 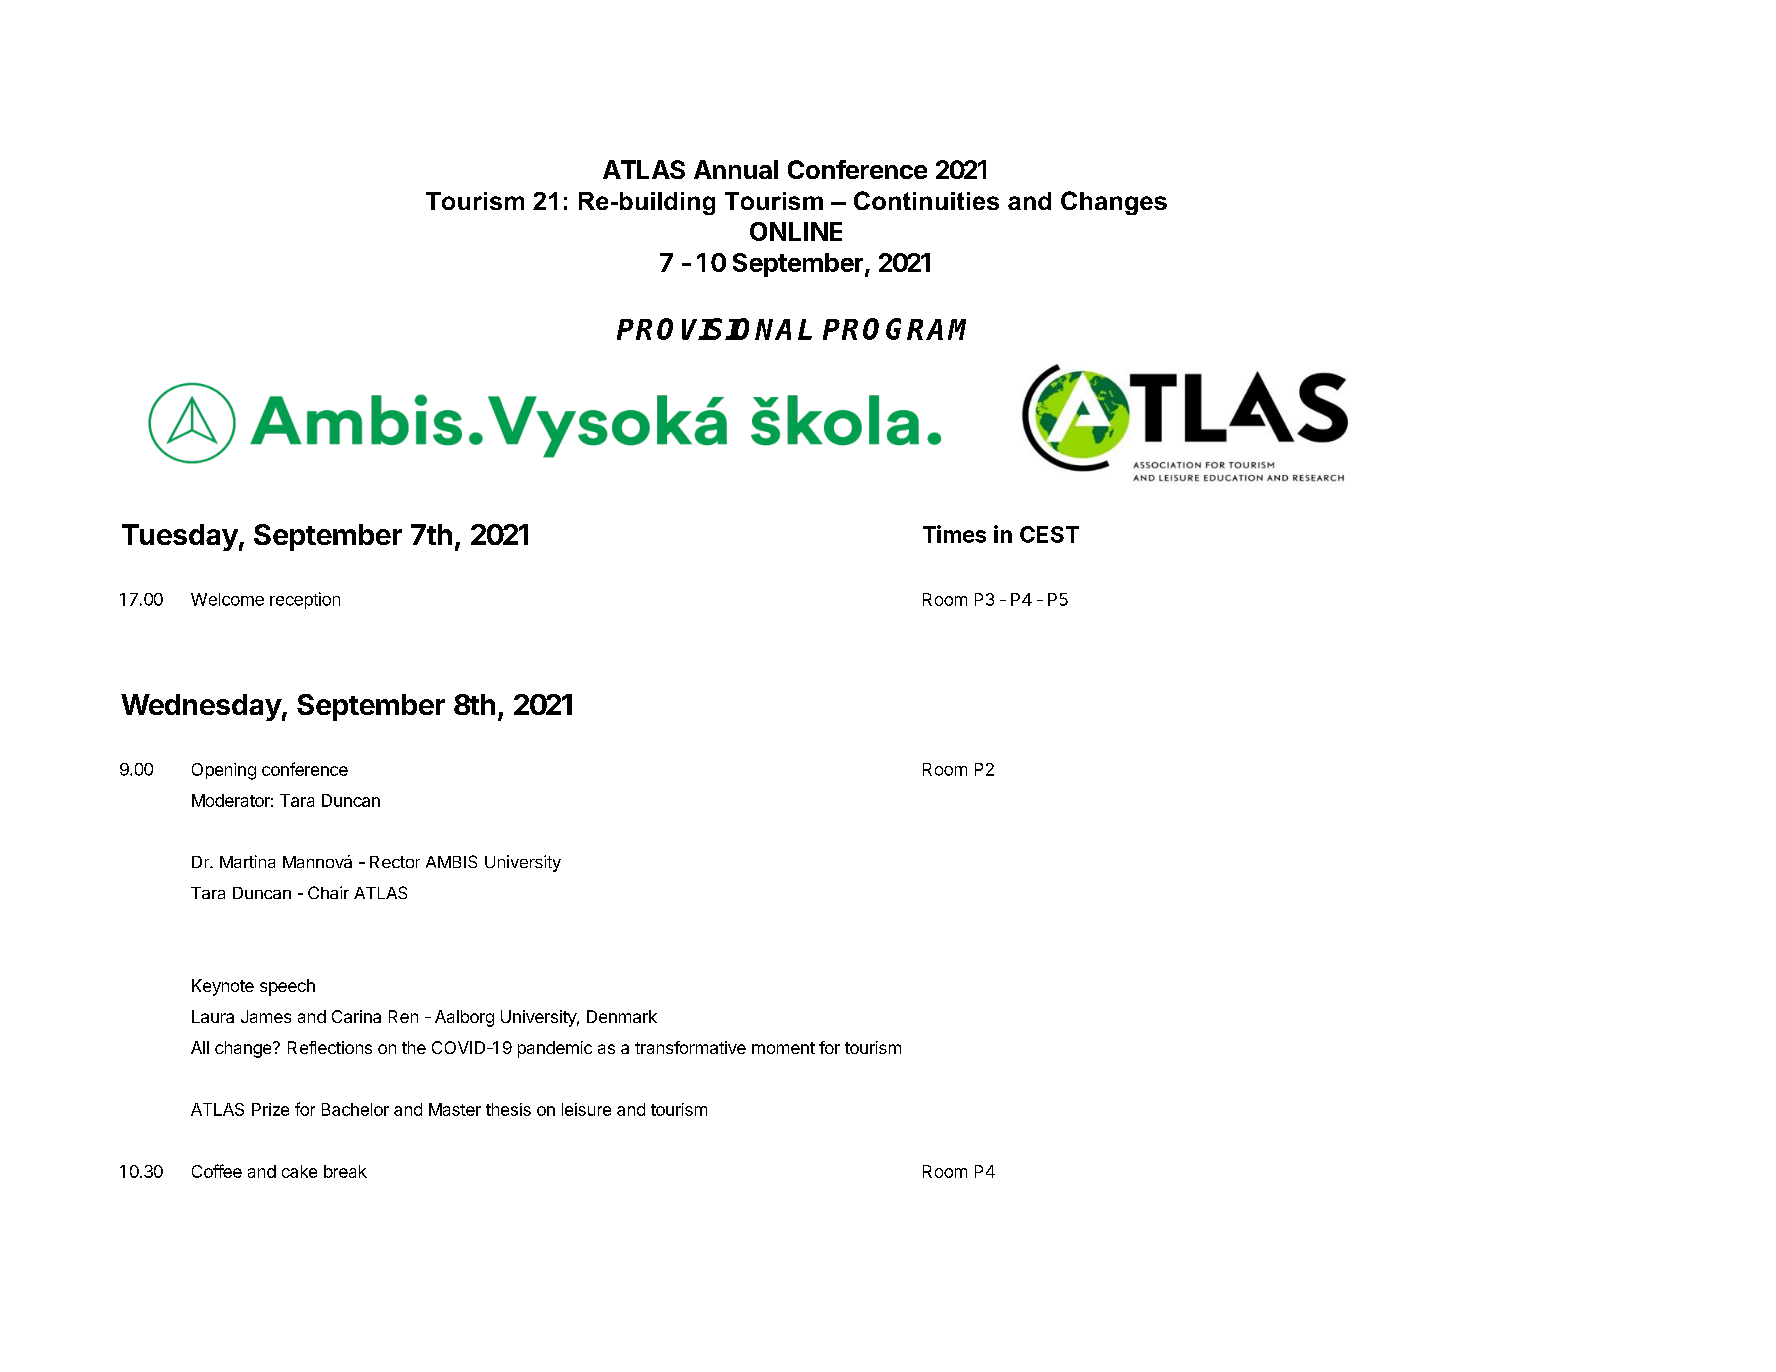 I want to click on cake, so click(x=299, y=1171).
